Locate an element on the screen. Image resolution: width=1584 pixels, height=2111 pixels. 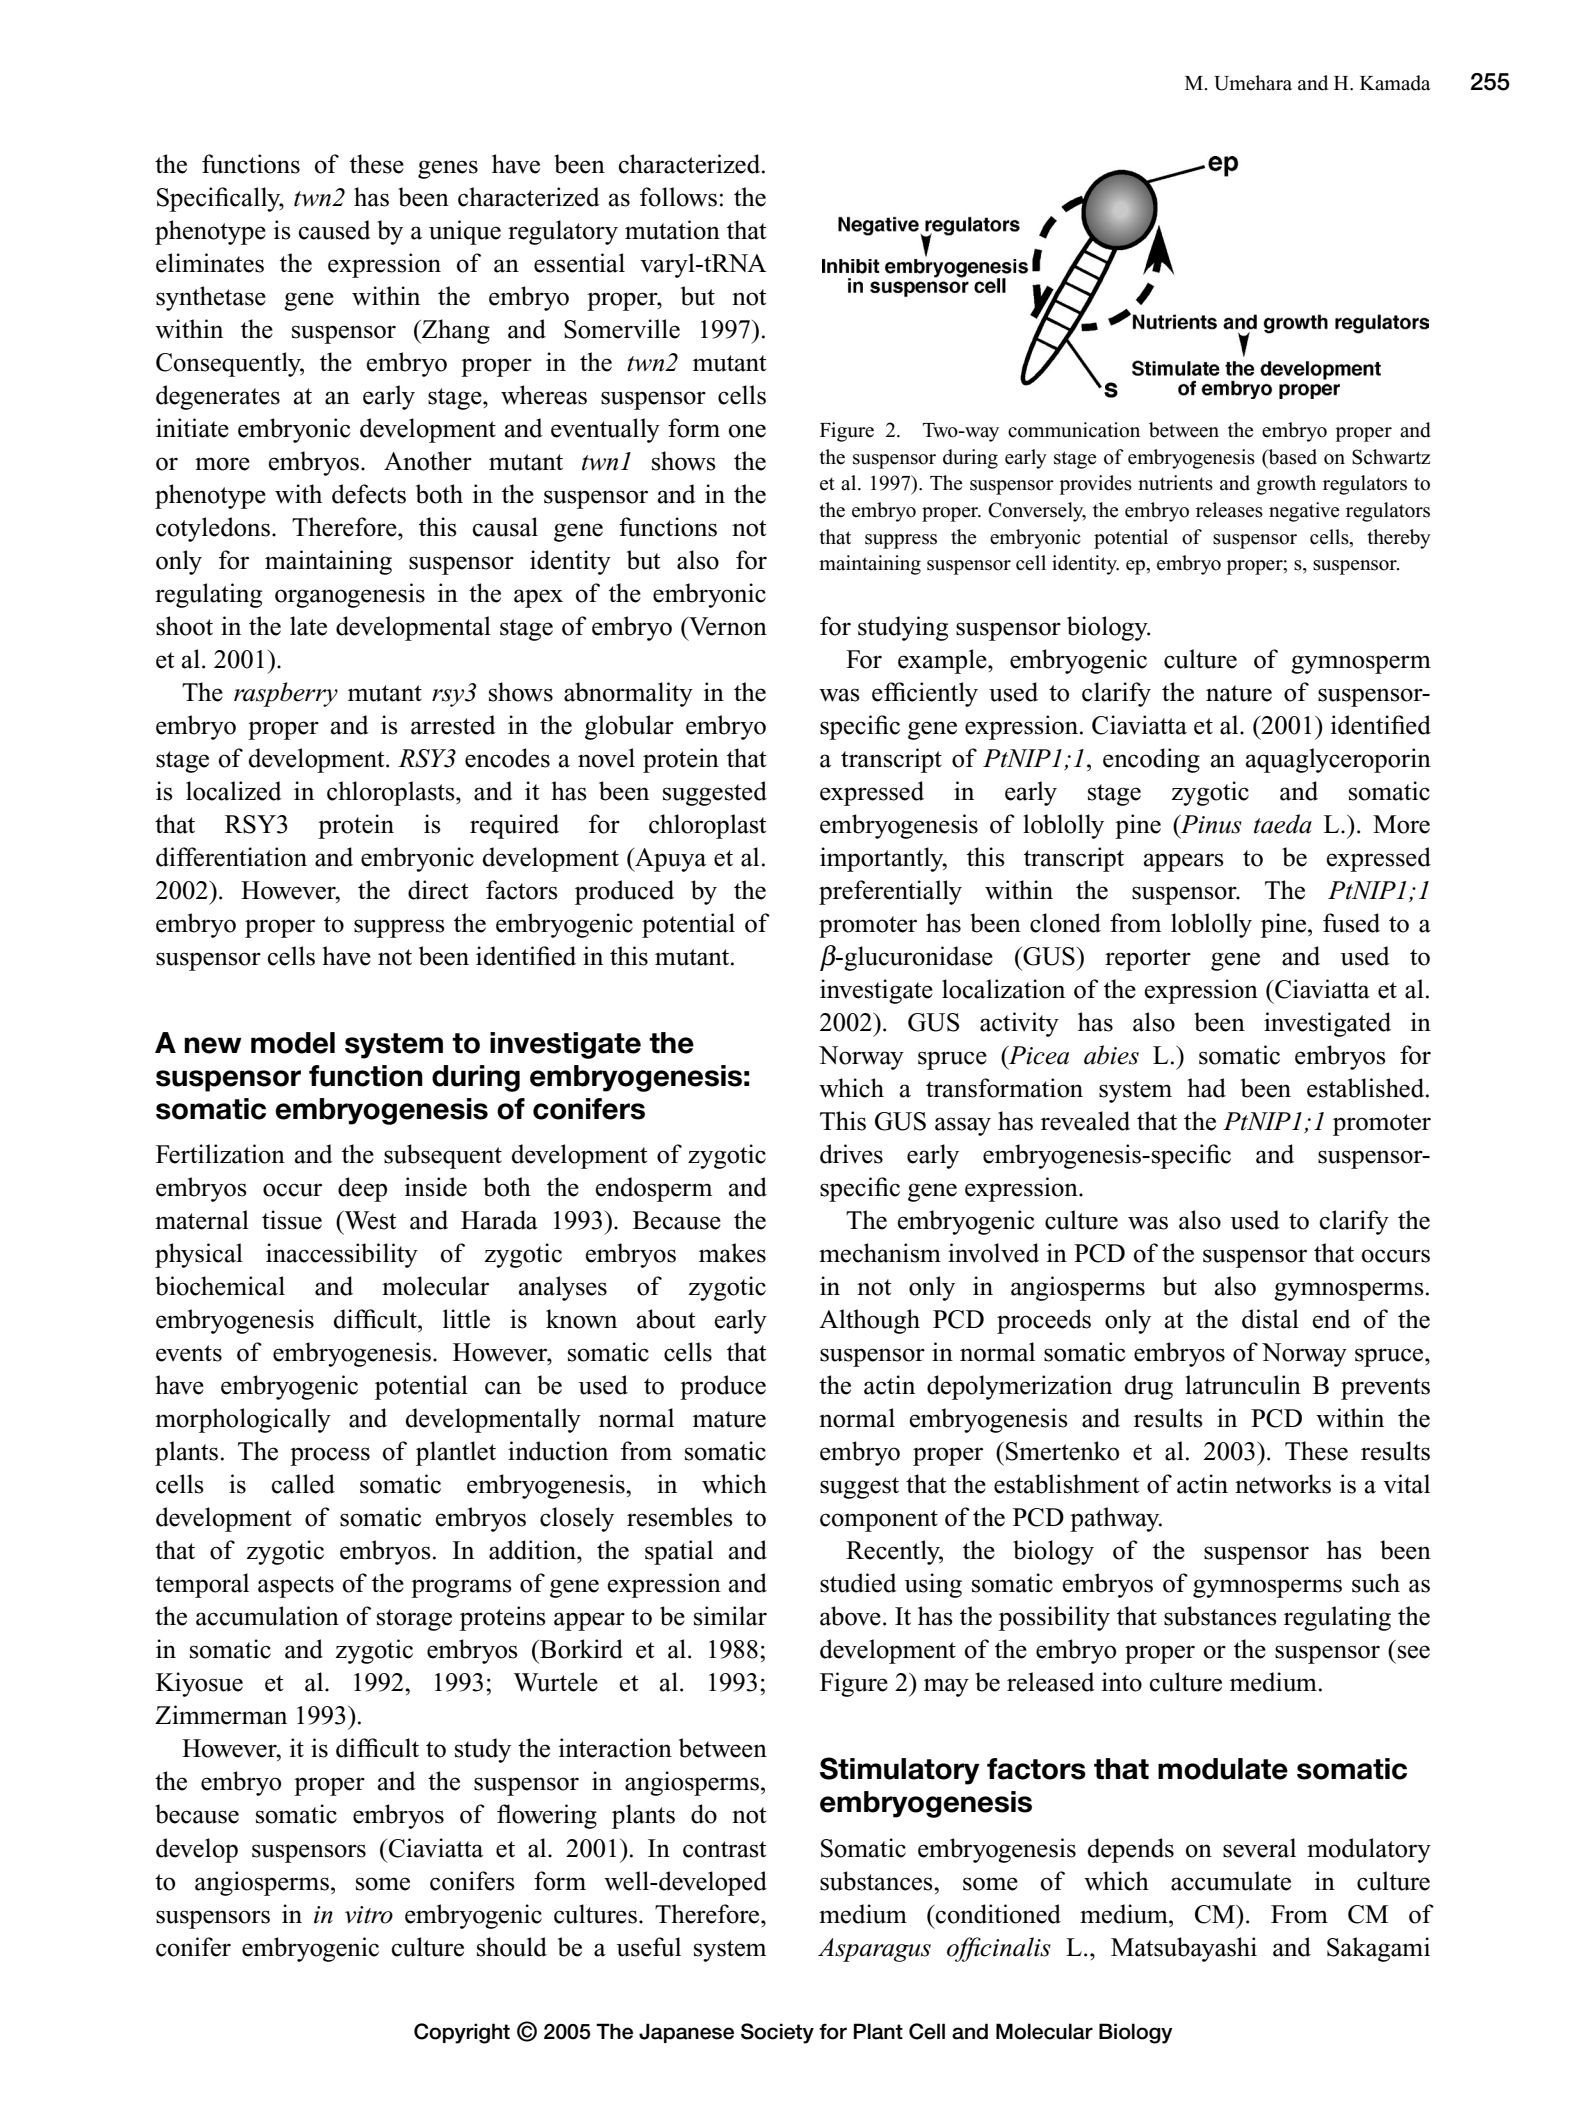
mutation is located at coordinates (672, 230).
